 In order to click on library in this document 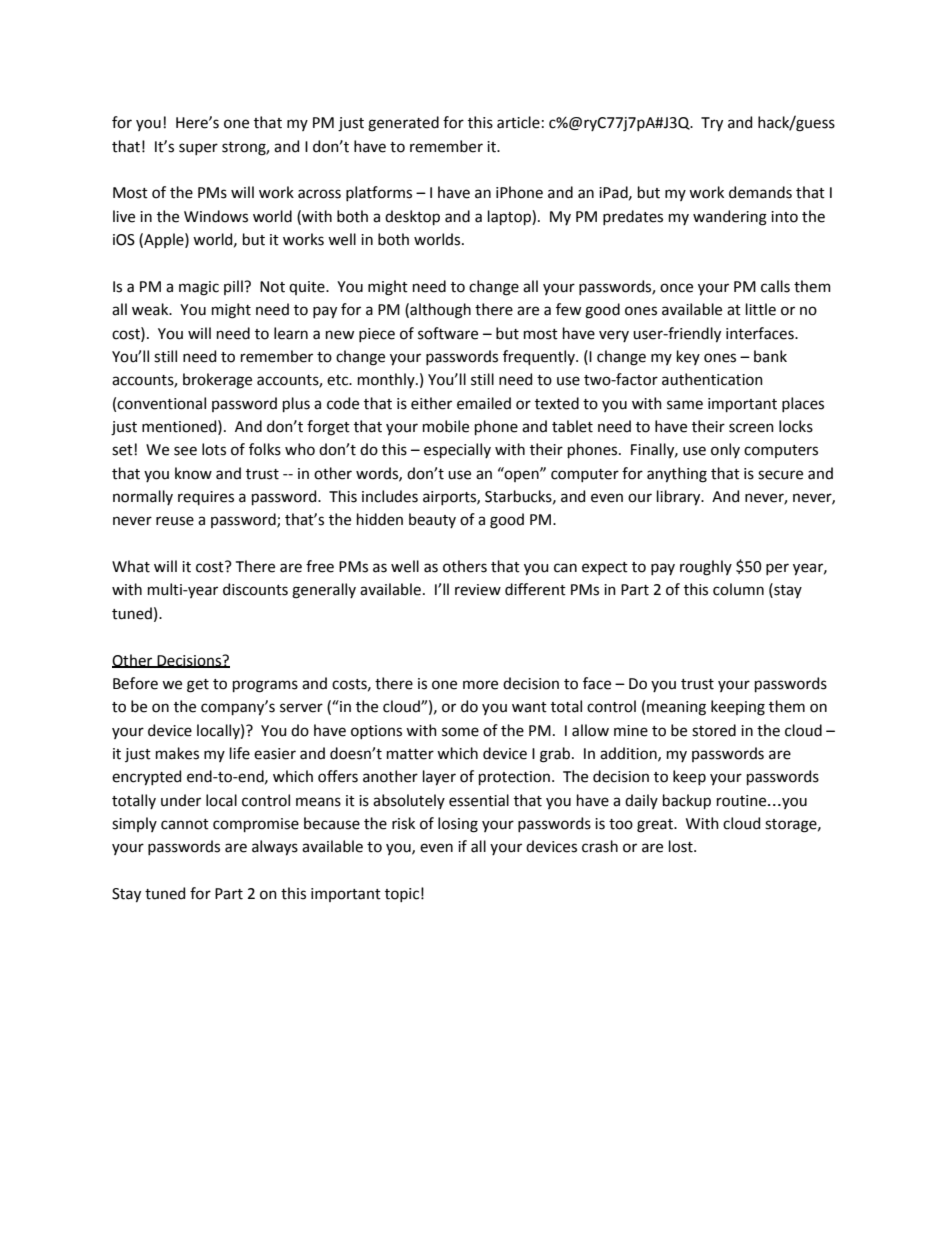, I will do `click(680, 497)`.
